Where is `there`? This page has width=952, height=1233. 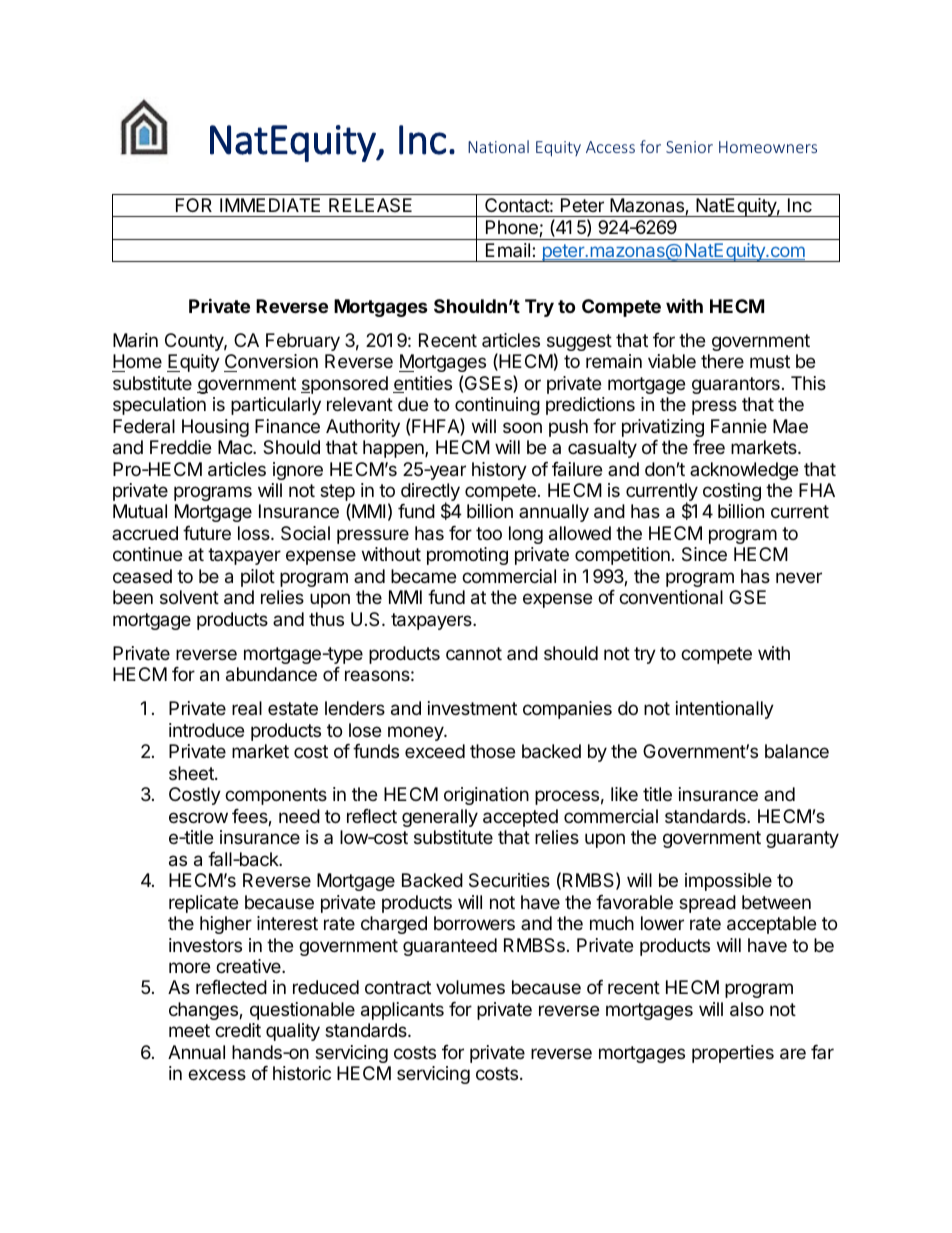 there is located at coordinates (722, 361).
